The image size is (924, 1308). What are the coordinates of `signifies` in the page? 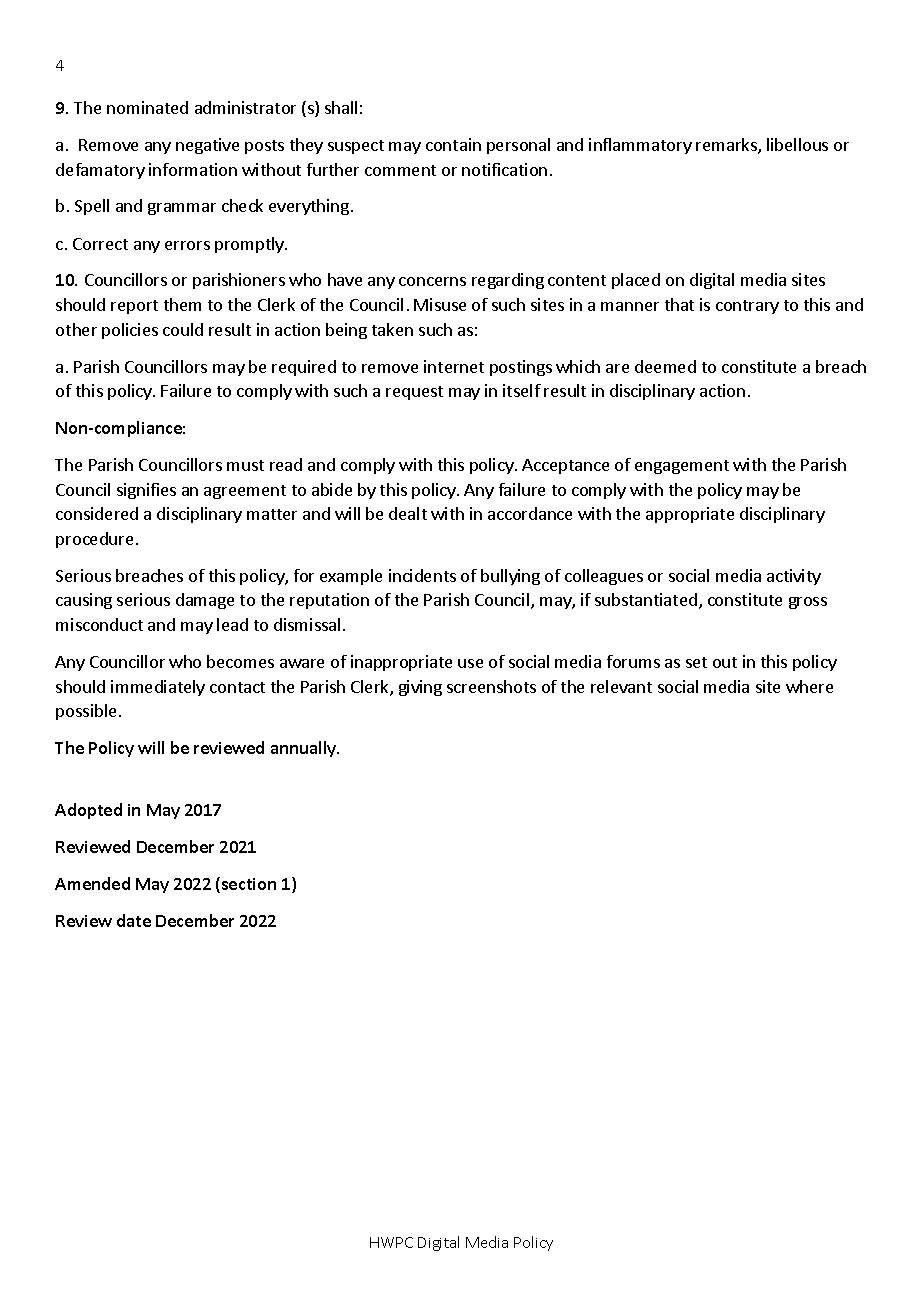 It's located at (146, 491).
